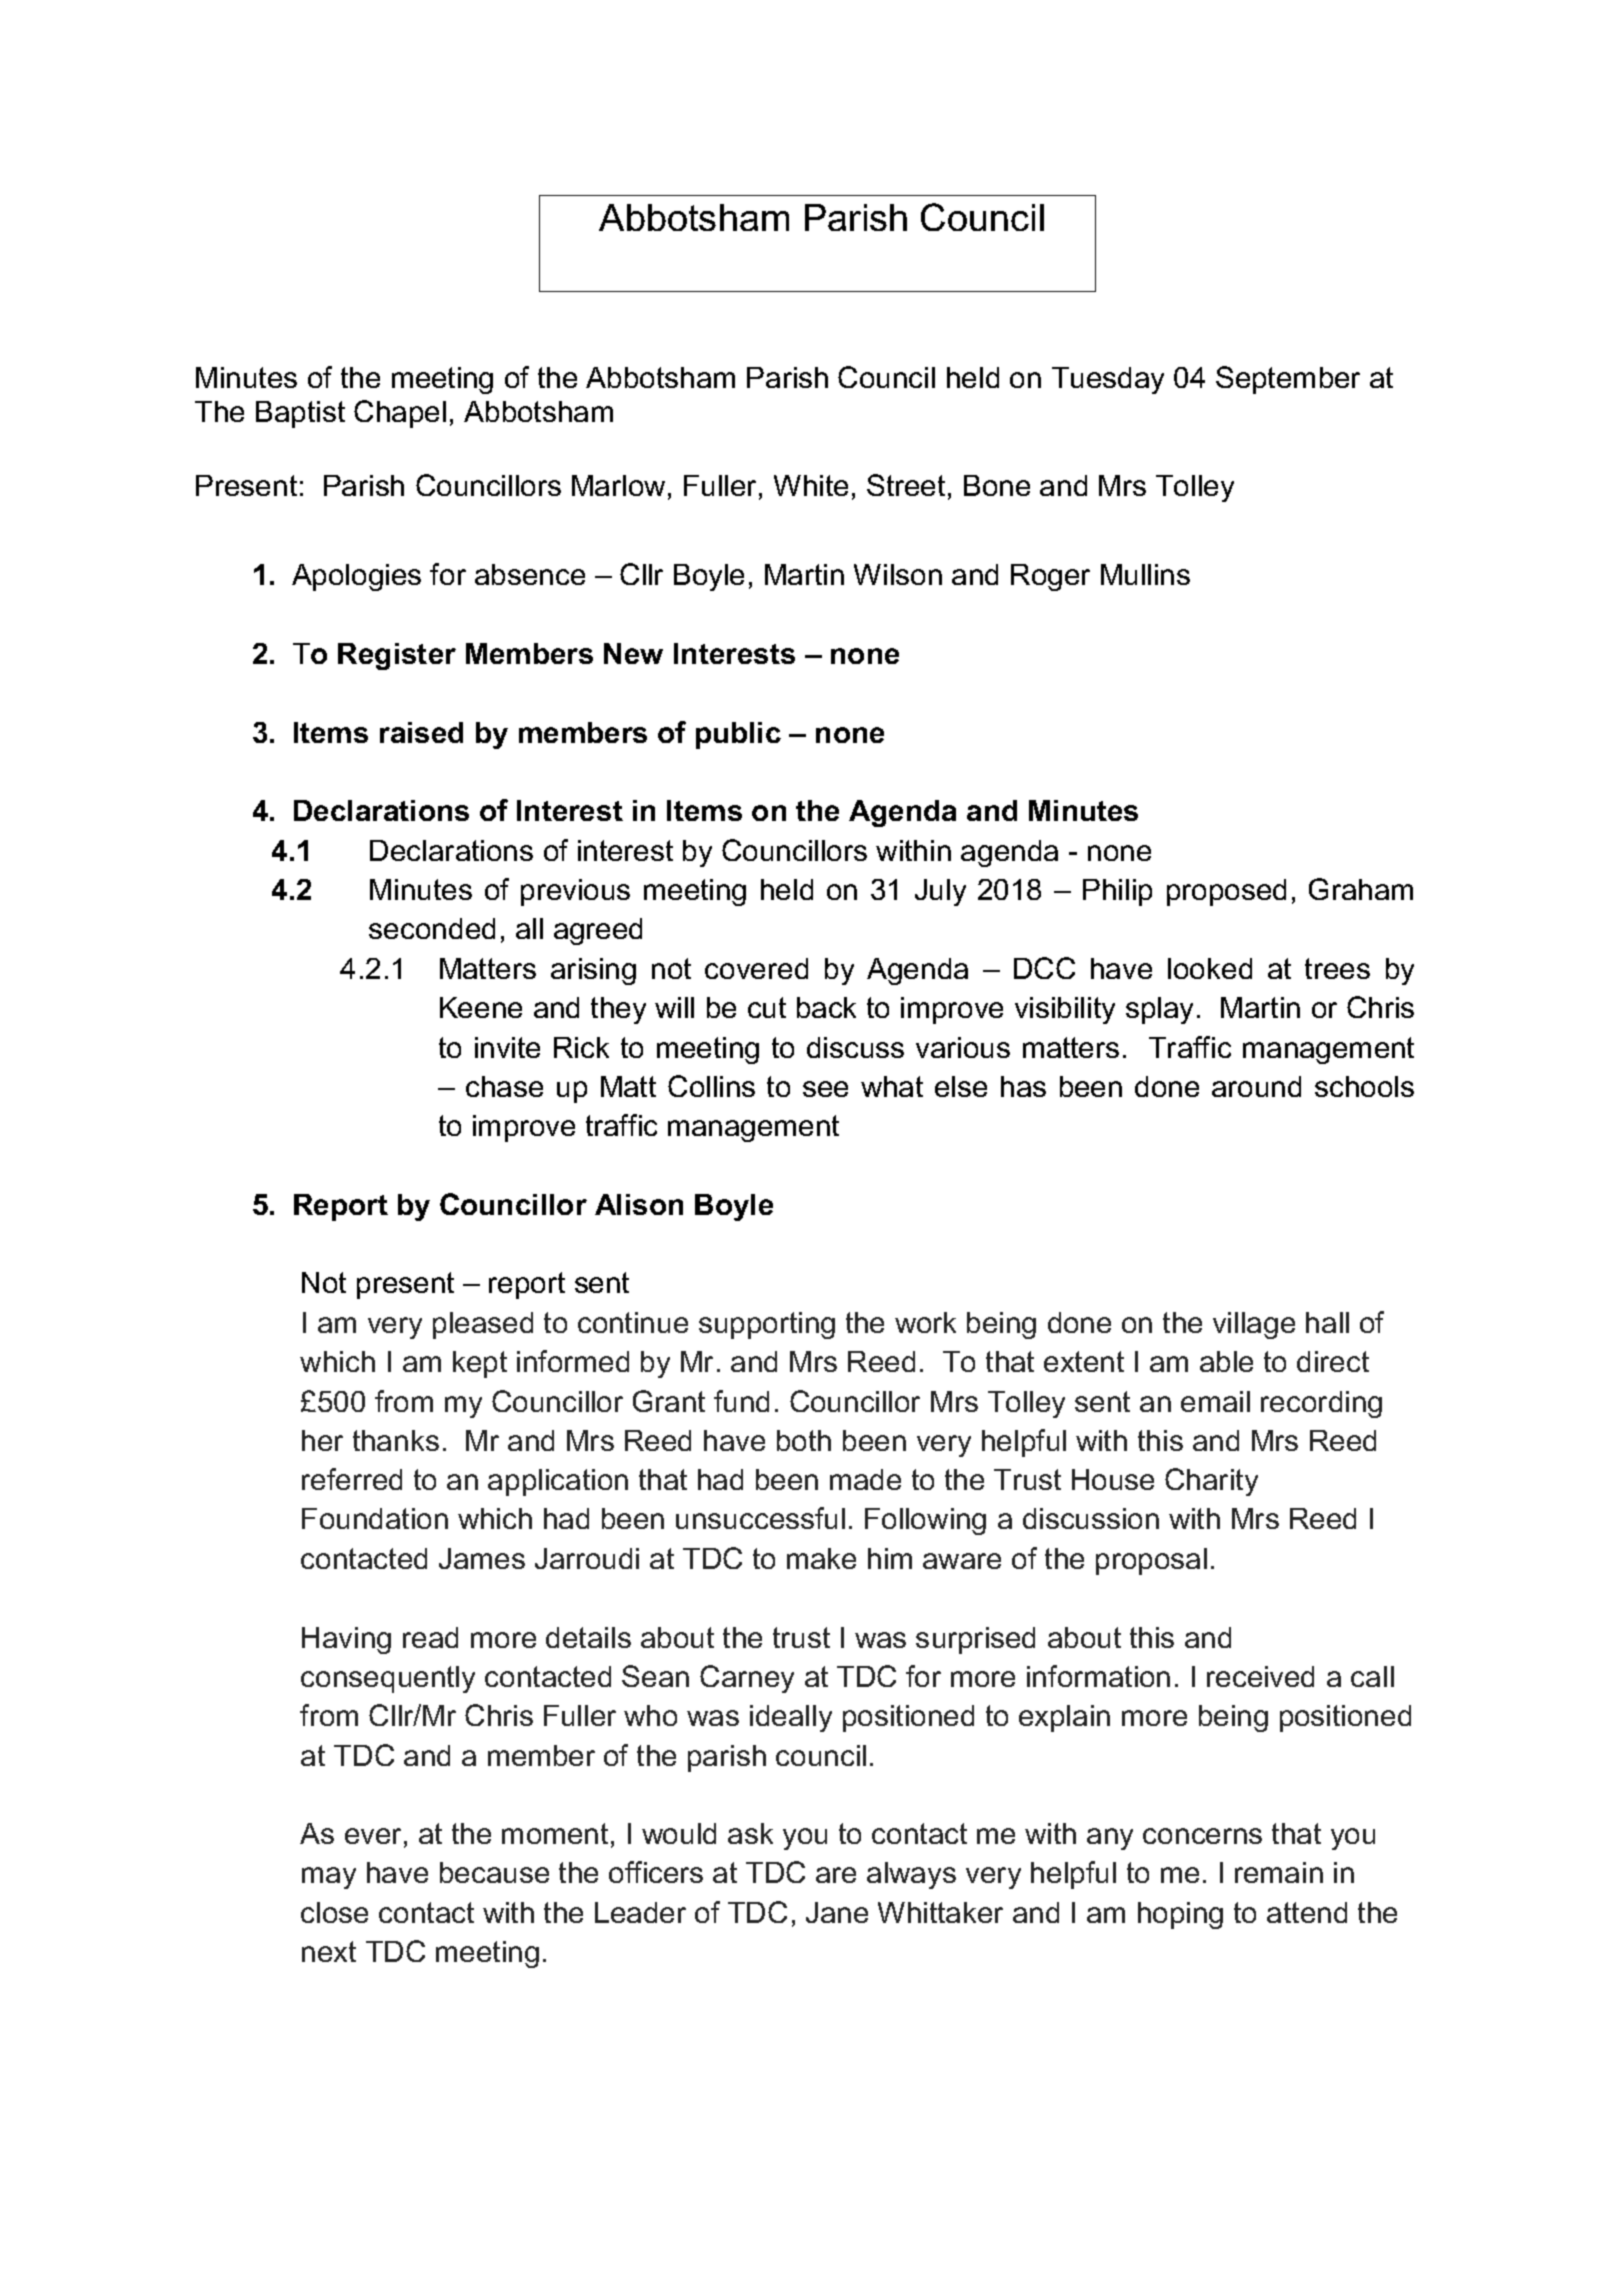 The width and height of the page is (1610, 2277). I want to click on around, so click(1256, 1086).
